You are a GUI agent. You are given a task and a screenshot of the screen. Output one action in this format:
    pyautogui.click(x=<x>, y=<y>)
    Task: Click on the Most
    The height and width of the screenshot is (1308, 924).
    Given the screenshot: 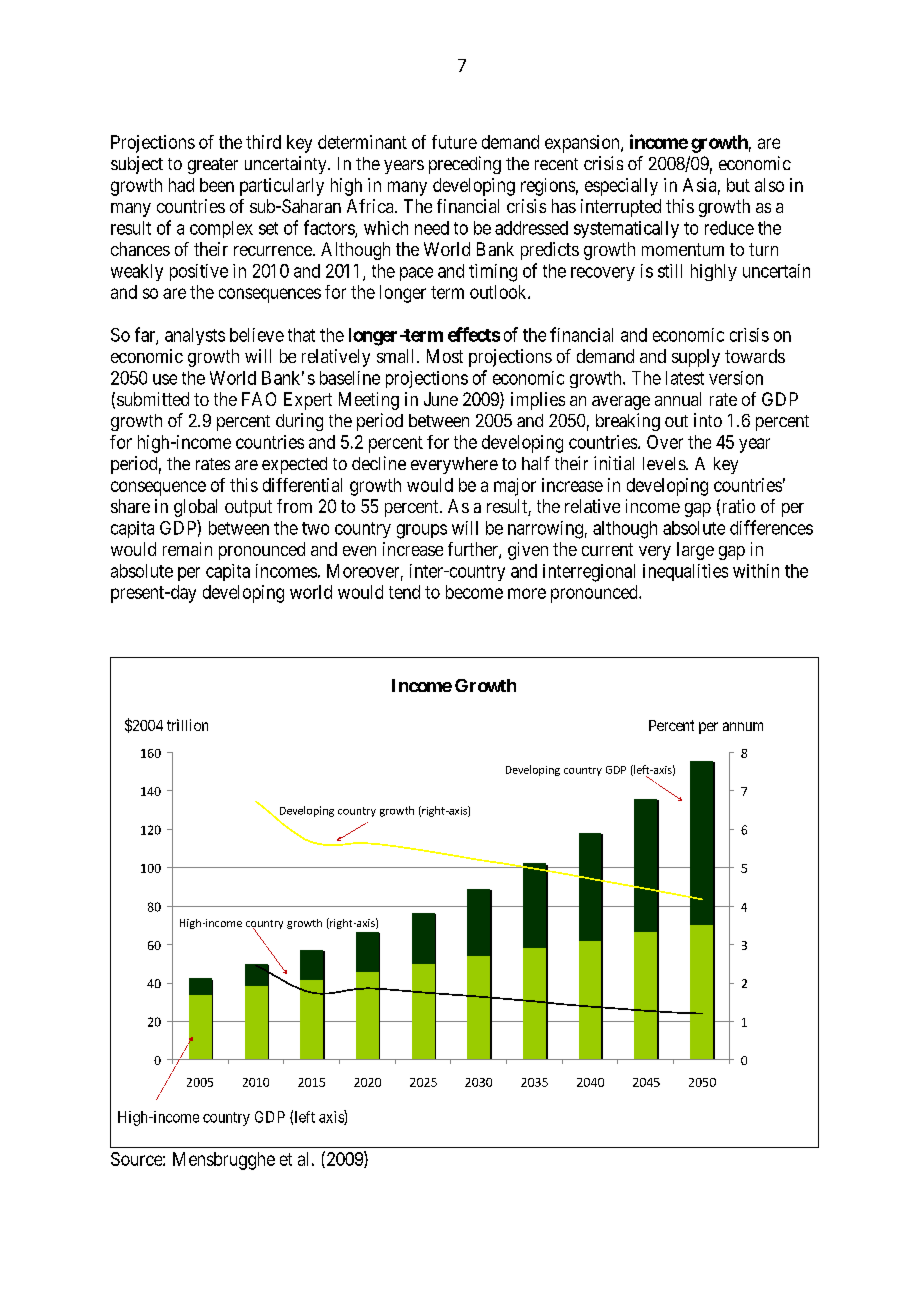 What is the action you would take?
    pyautogui.click(x=445, y=356)
